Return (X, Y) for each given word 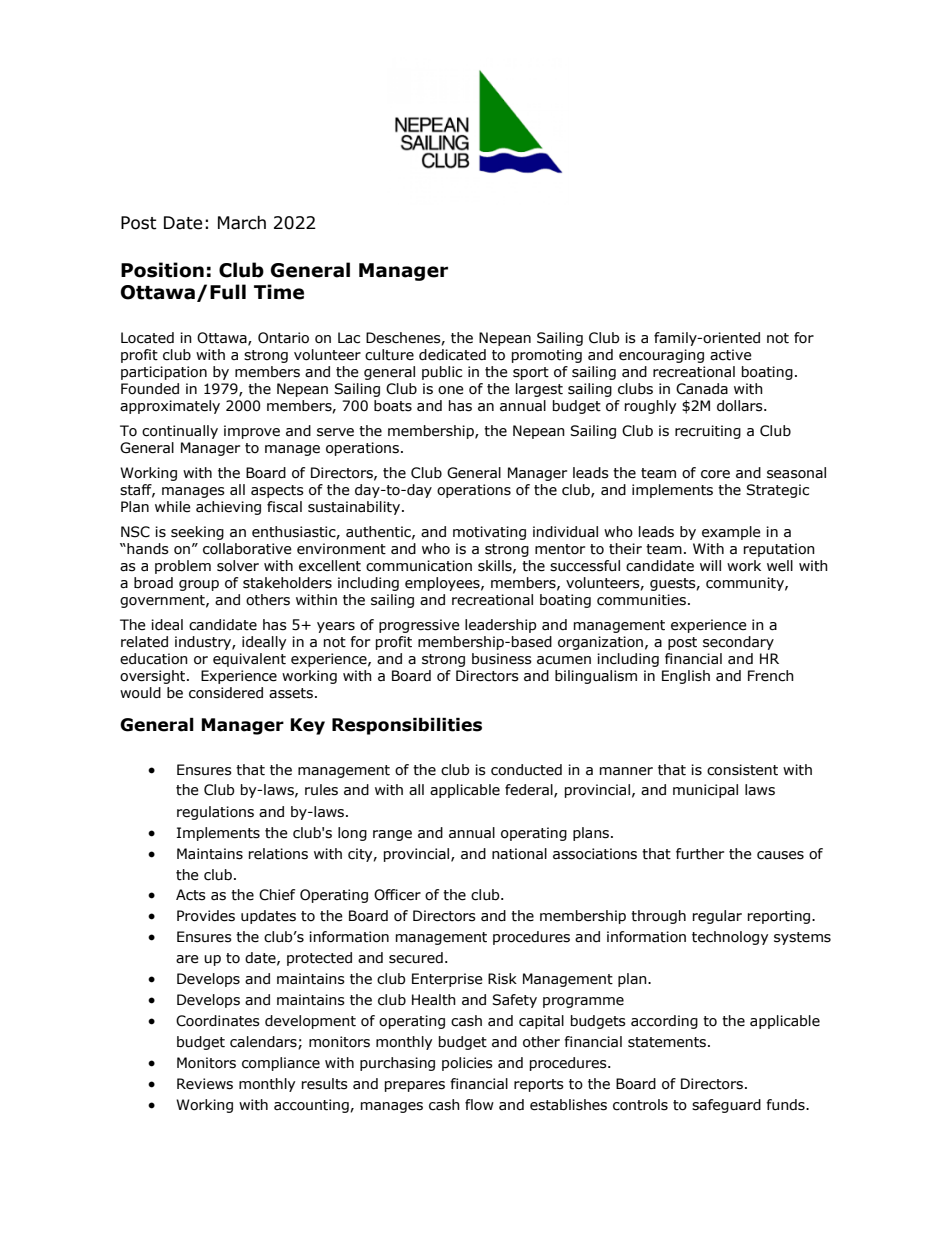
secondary (738, 643)
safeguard (726, 1106)
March (242, 223)
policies (467, 1064)
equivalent (249, 660)
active (731, 355)
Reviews (205, 1084)
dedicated (452, 355)
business (502, 659)
